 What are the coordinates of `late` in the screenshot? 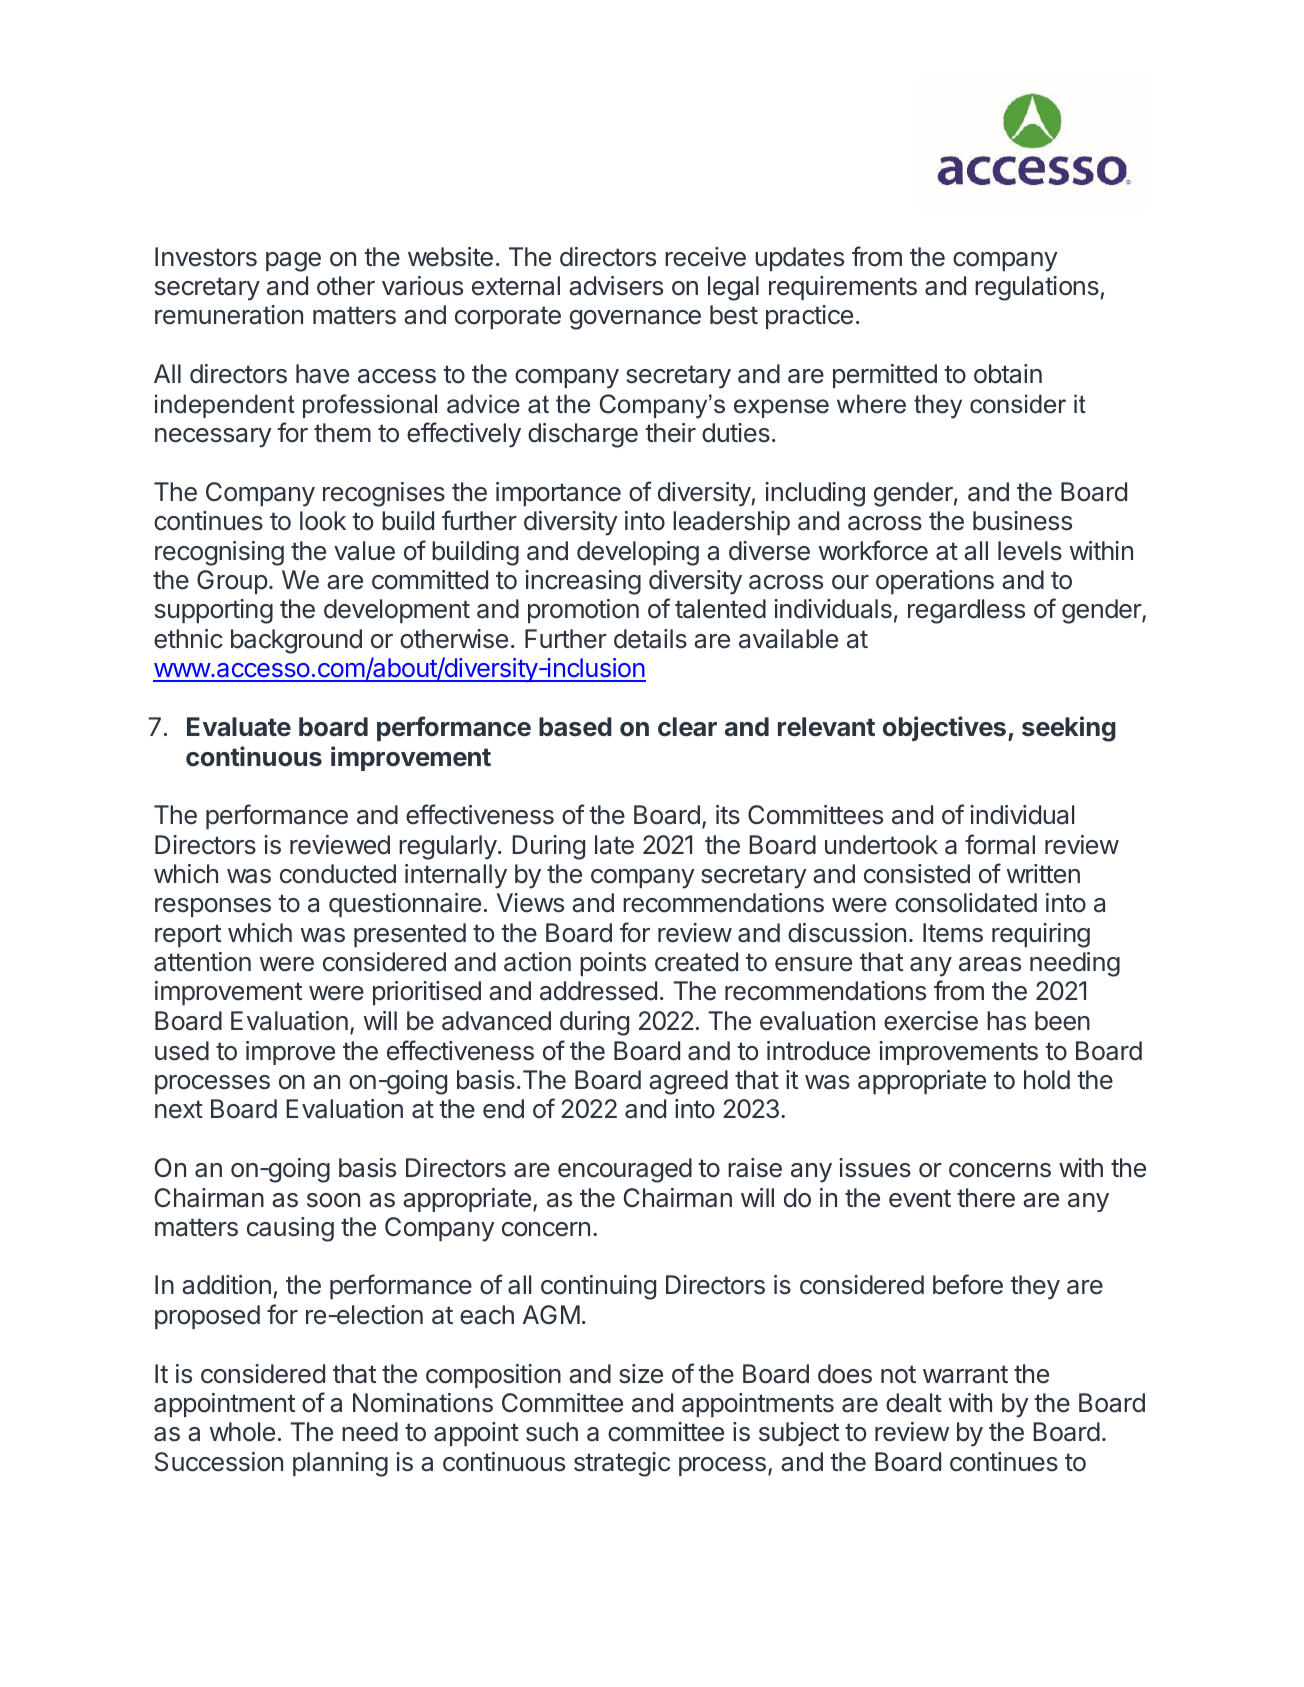 It's located at (614, 845).
